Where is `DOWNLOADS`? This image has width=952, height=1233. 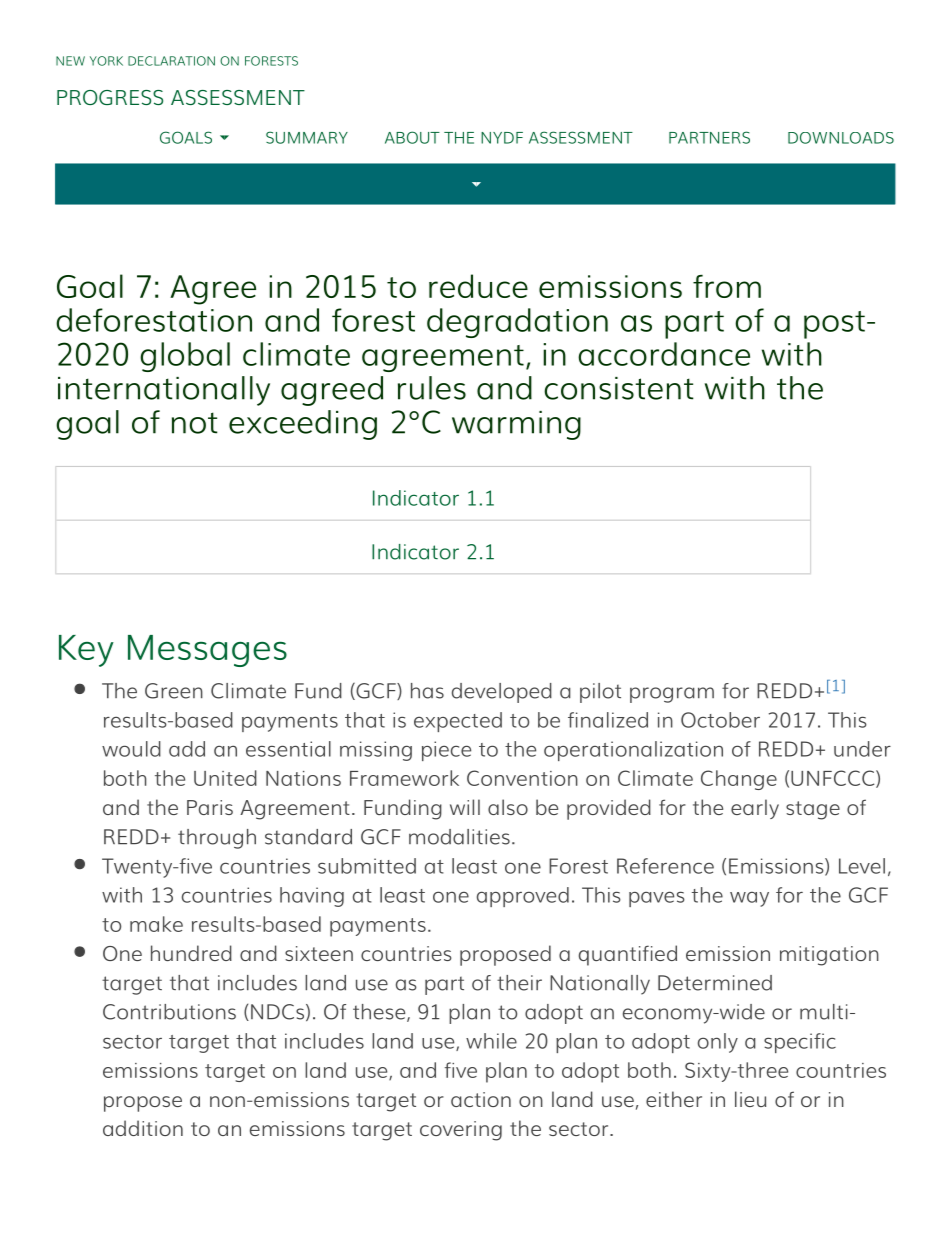 DOWNLOADS is located at coordinates (841, 138).
